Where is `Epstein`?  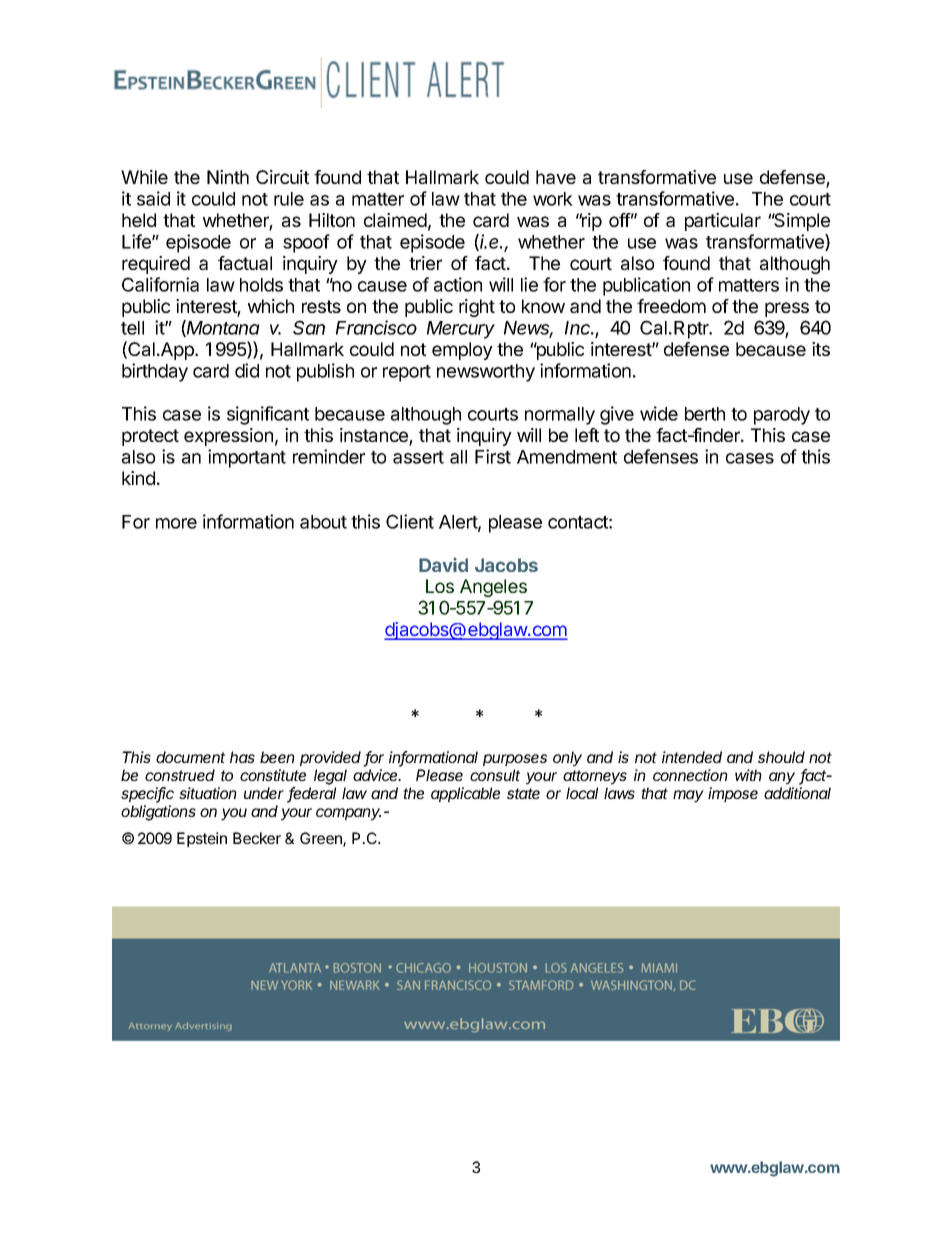 Epstein is located at coordinates (202, 839).
